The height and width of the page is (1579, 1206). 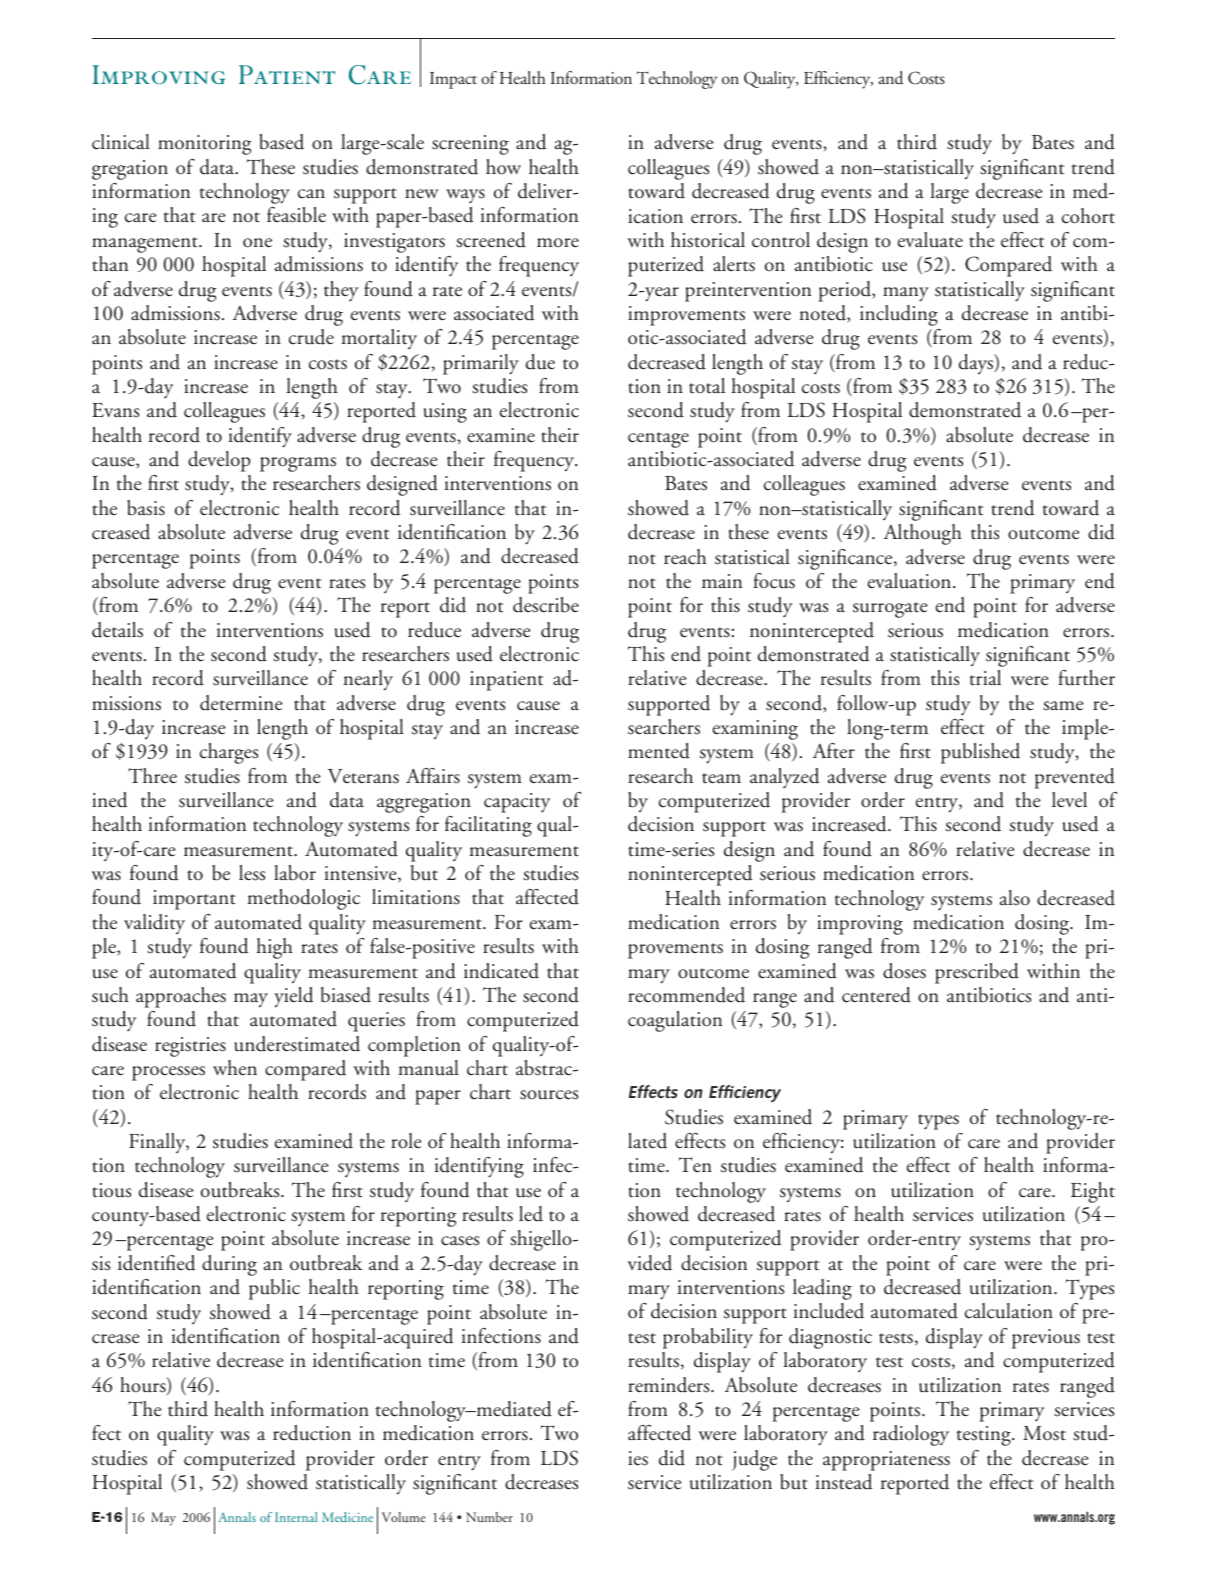 I want to click on basis, so click(x=146, y=508).
